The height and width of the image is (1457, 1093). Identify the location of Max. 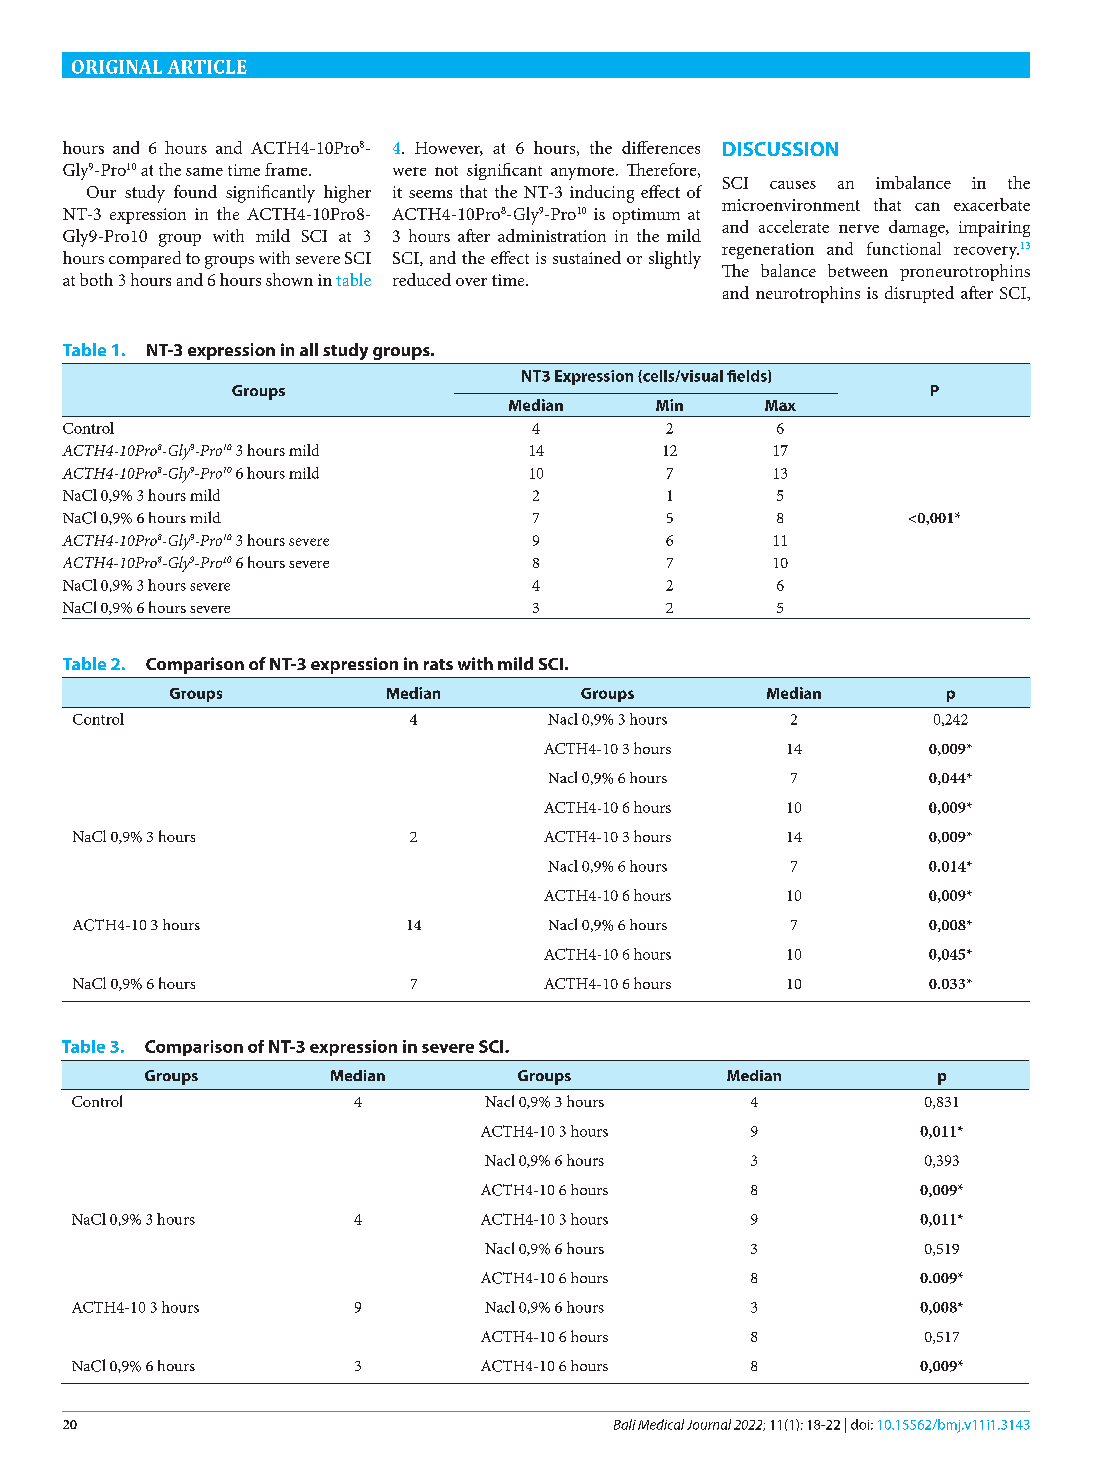
(780, 405).
